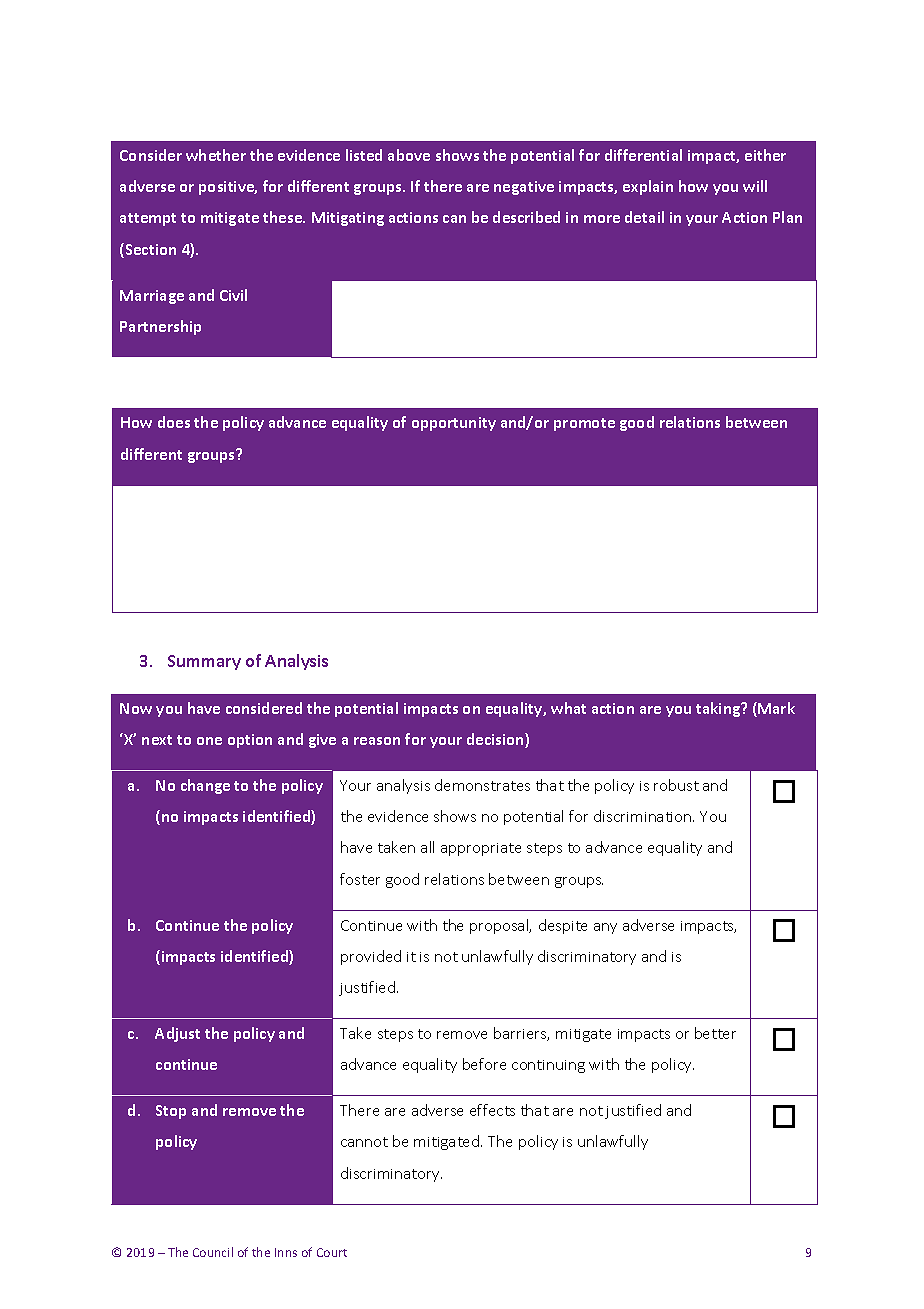 Image resolution: width=924 pixels, height=1309 pixels. I want to click on Council, so click(213, 1252).
